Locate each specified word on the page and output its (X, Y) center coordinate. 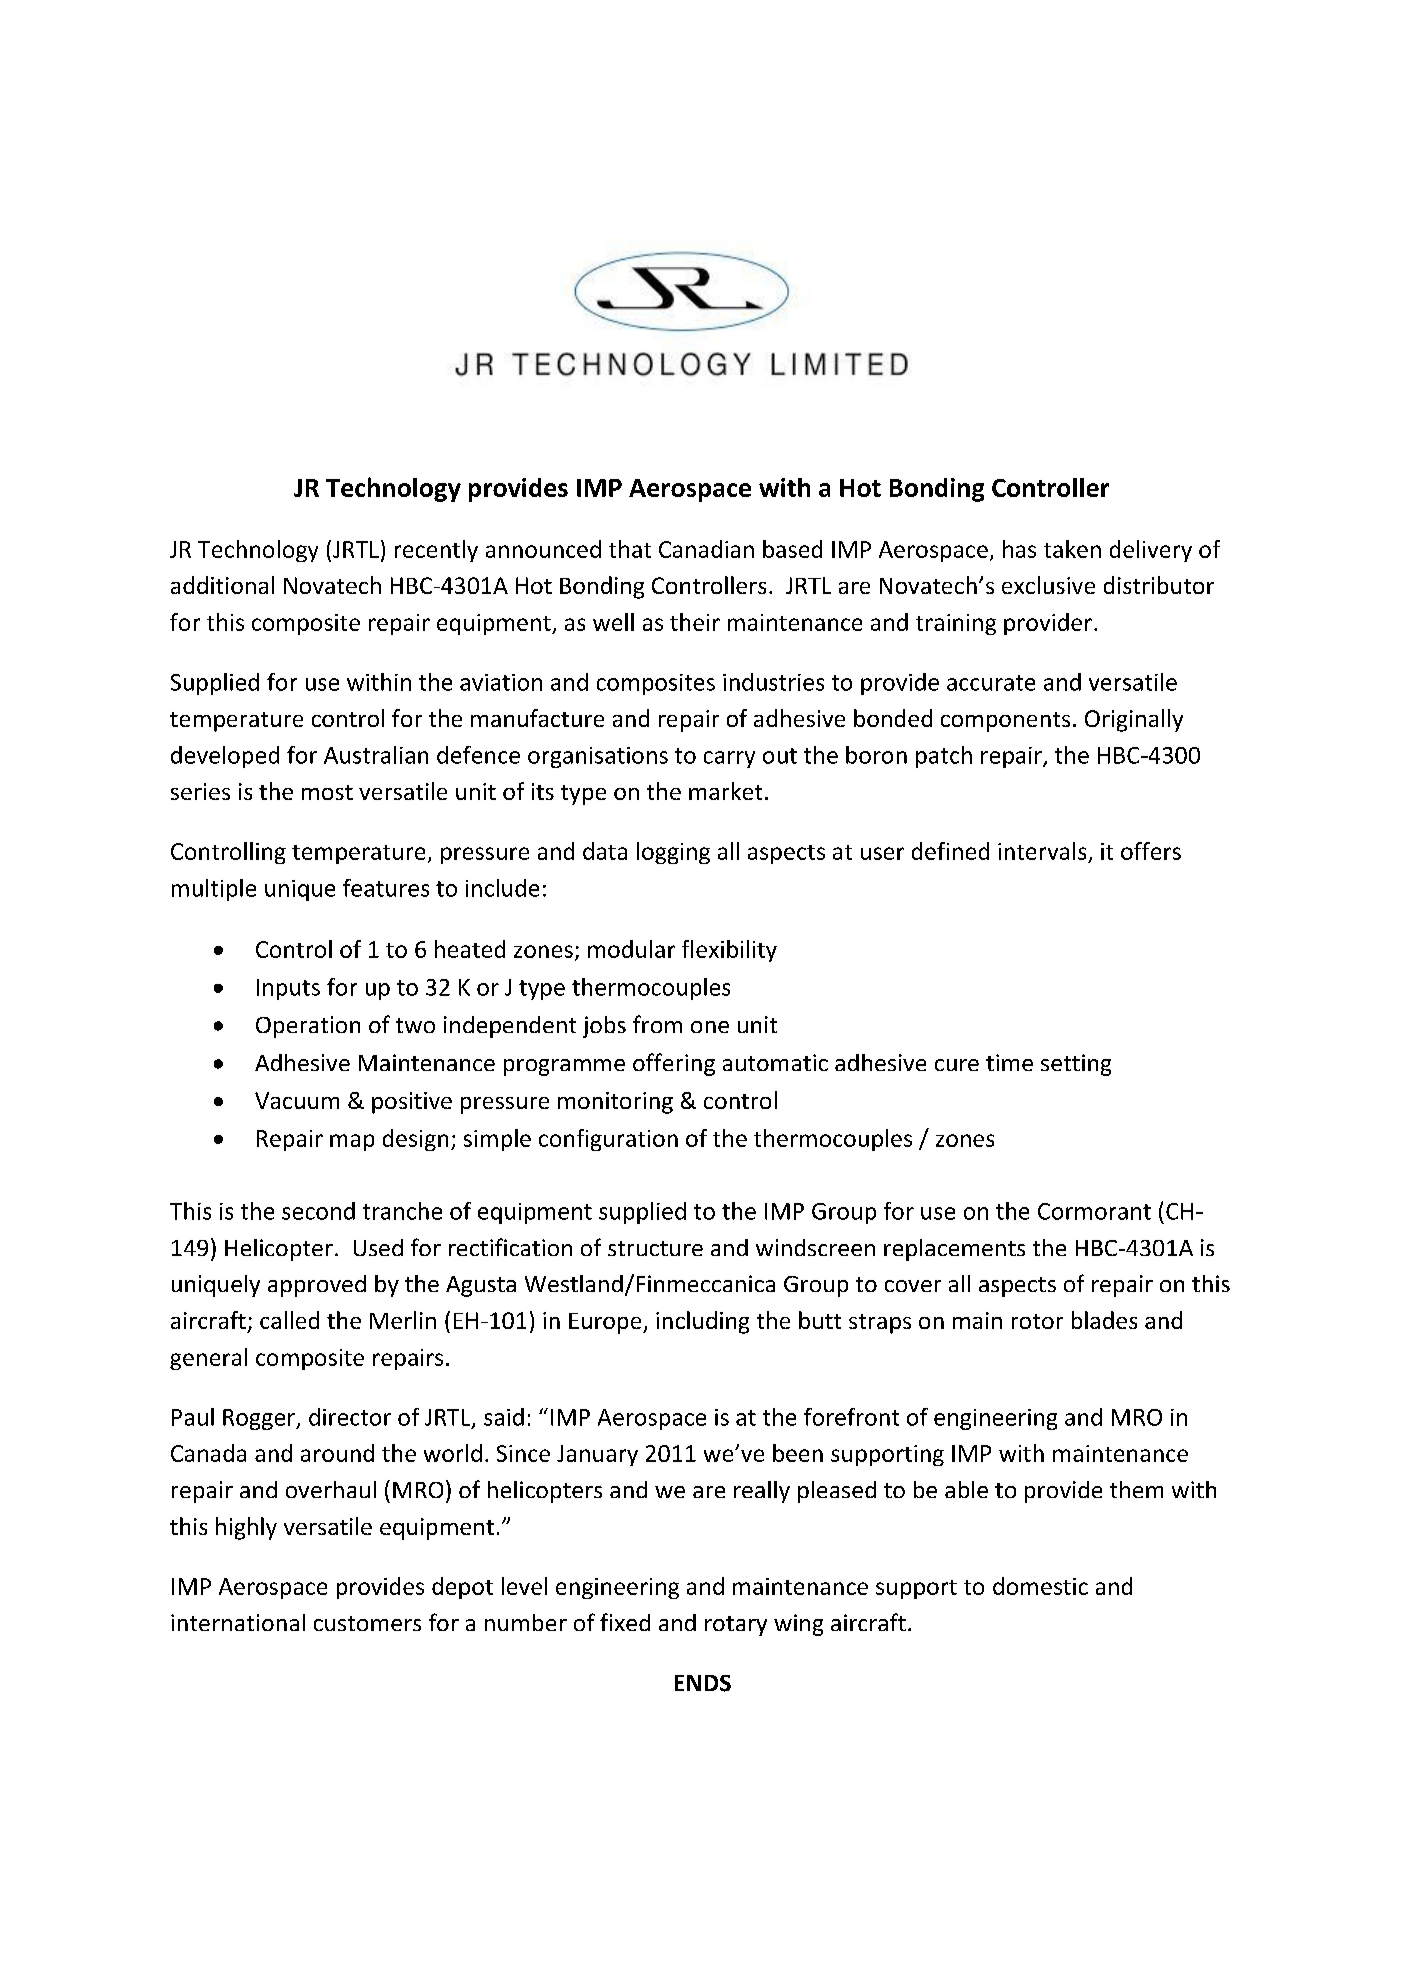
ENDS (703, 1683)
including (702, 1322)
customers (367, 1623)
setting (1076, 1065)
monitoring (615, 1103)
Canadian (706, 549)
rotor (1037, 1321)
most (327, 792)
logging (673, 853)
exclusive (1048, 585)
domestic (1040, 1586)
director (350, 1417)
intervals (1042, 851)
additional (222, 585)
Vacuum (297, 1100)
